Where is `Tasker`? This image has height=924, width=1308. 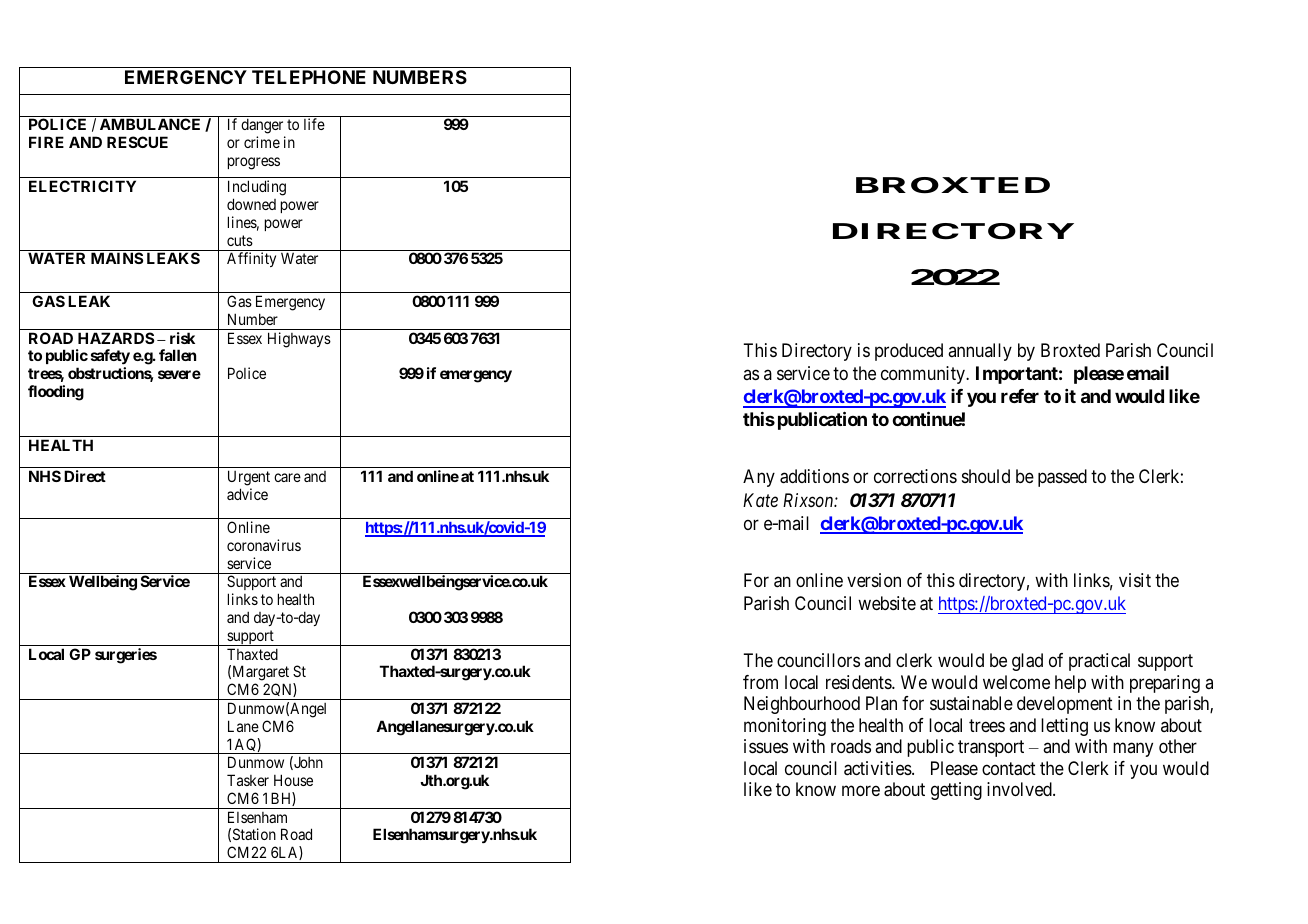 Tasker is located at coordinates (248, 780).
